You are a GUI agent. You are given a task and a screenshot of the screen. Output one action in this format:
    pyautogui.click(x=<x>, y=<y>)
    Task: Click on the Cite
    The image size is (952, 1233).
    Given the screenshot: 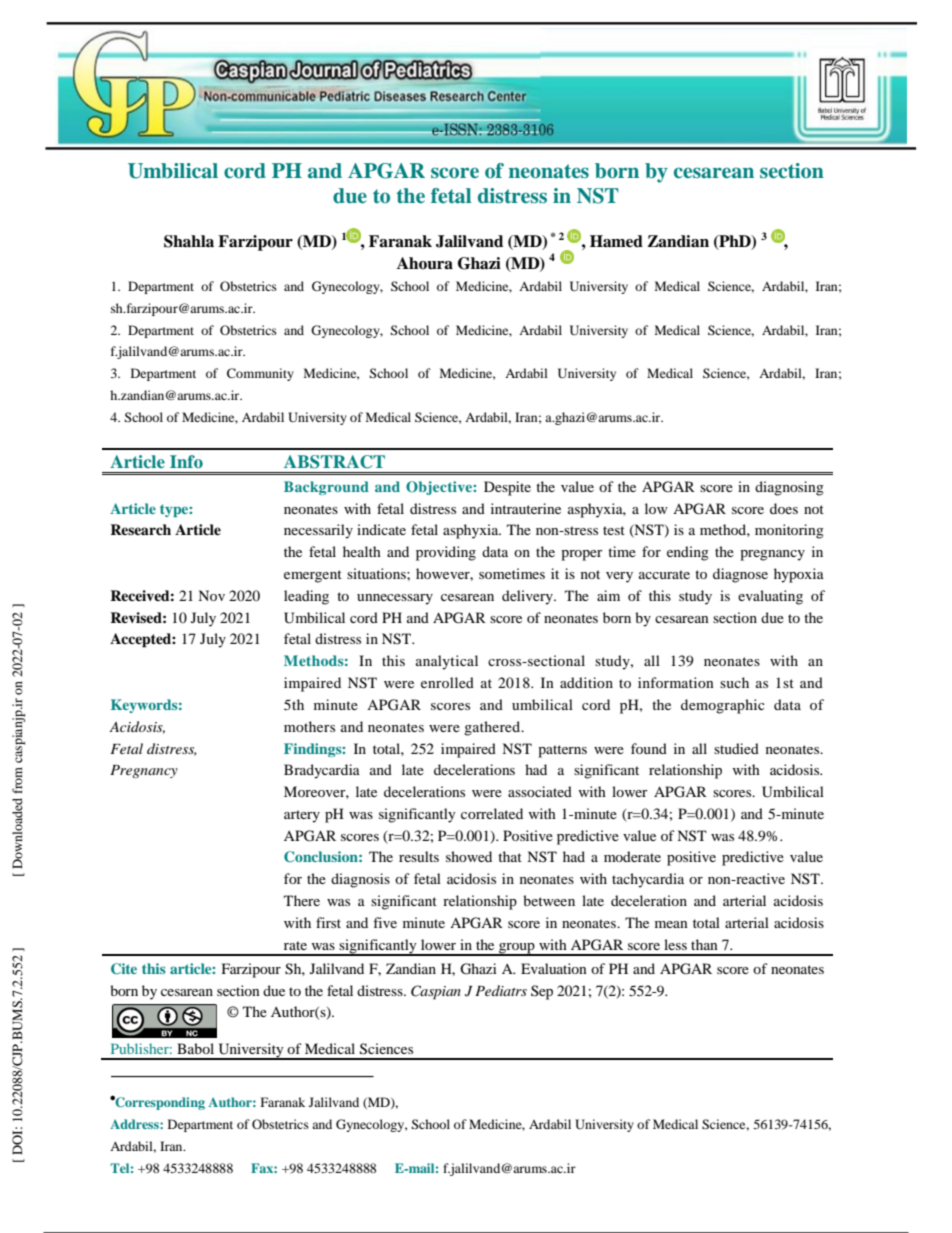 What is the action you would take?
    pyautogui.click(x=124, y=969)
